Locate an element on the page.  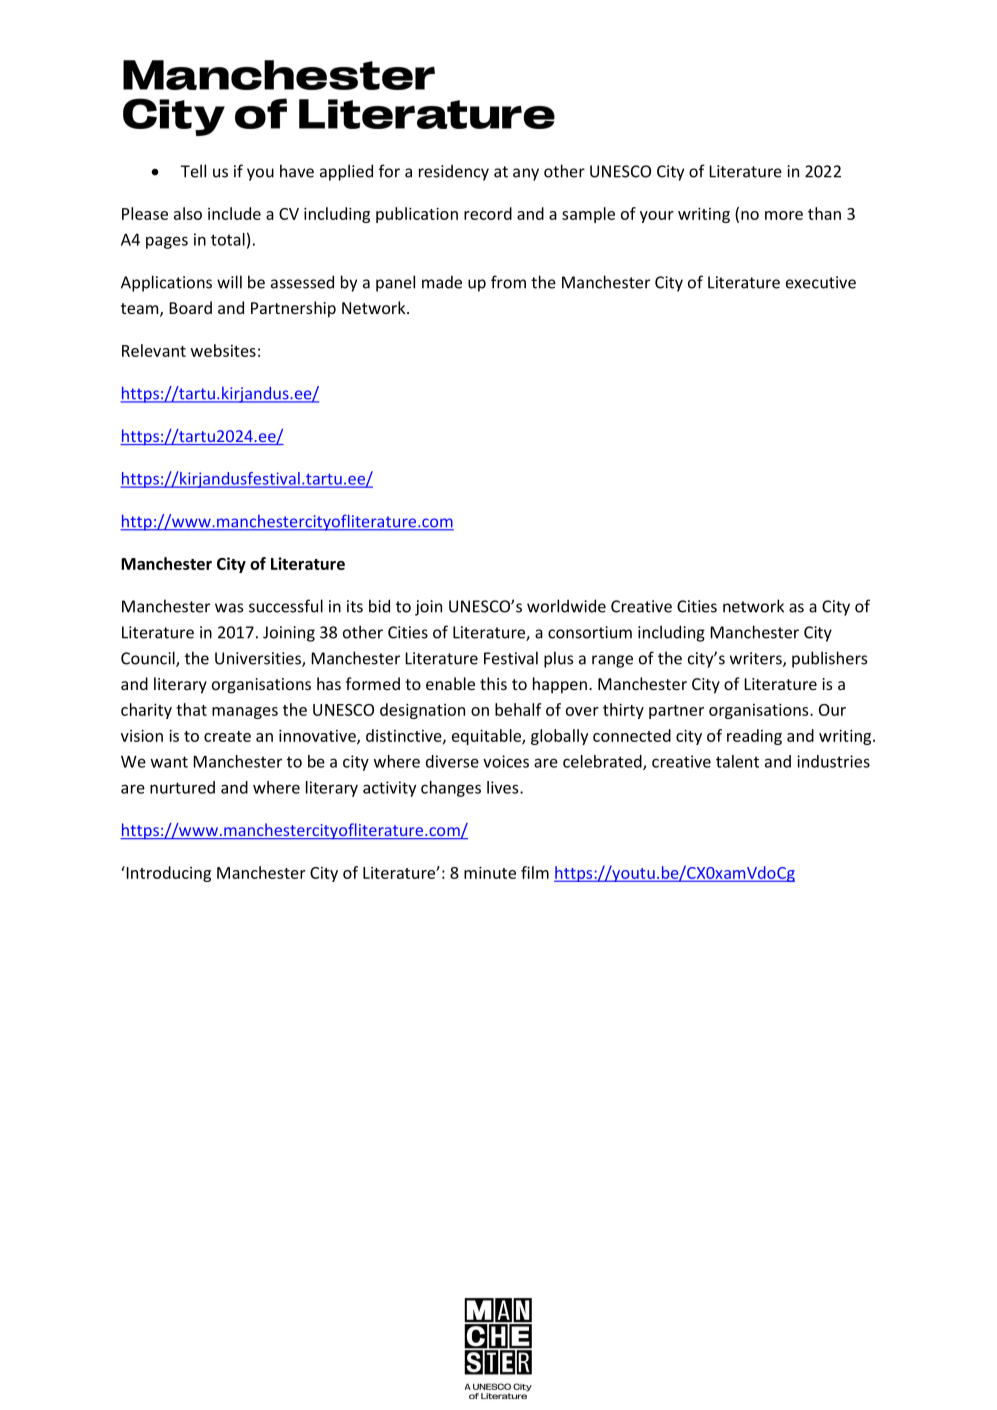
record is located at coordinates (488, 213).
